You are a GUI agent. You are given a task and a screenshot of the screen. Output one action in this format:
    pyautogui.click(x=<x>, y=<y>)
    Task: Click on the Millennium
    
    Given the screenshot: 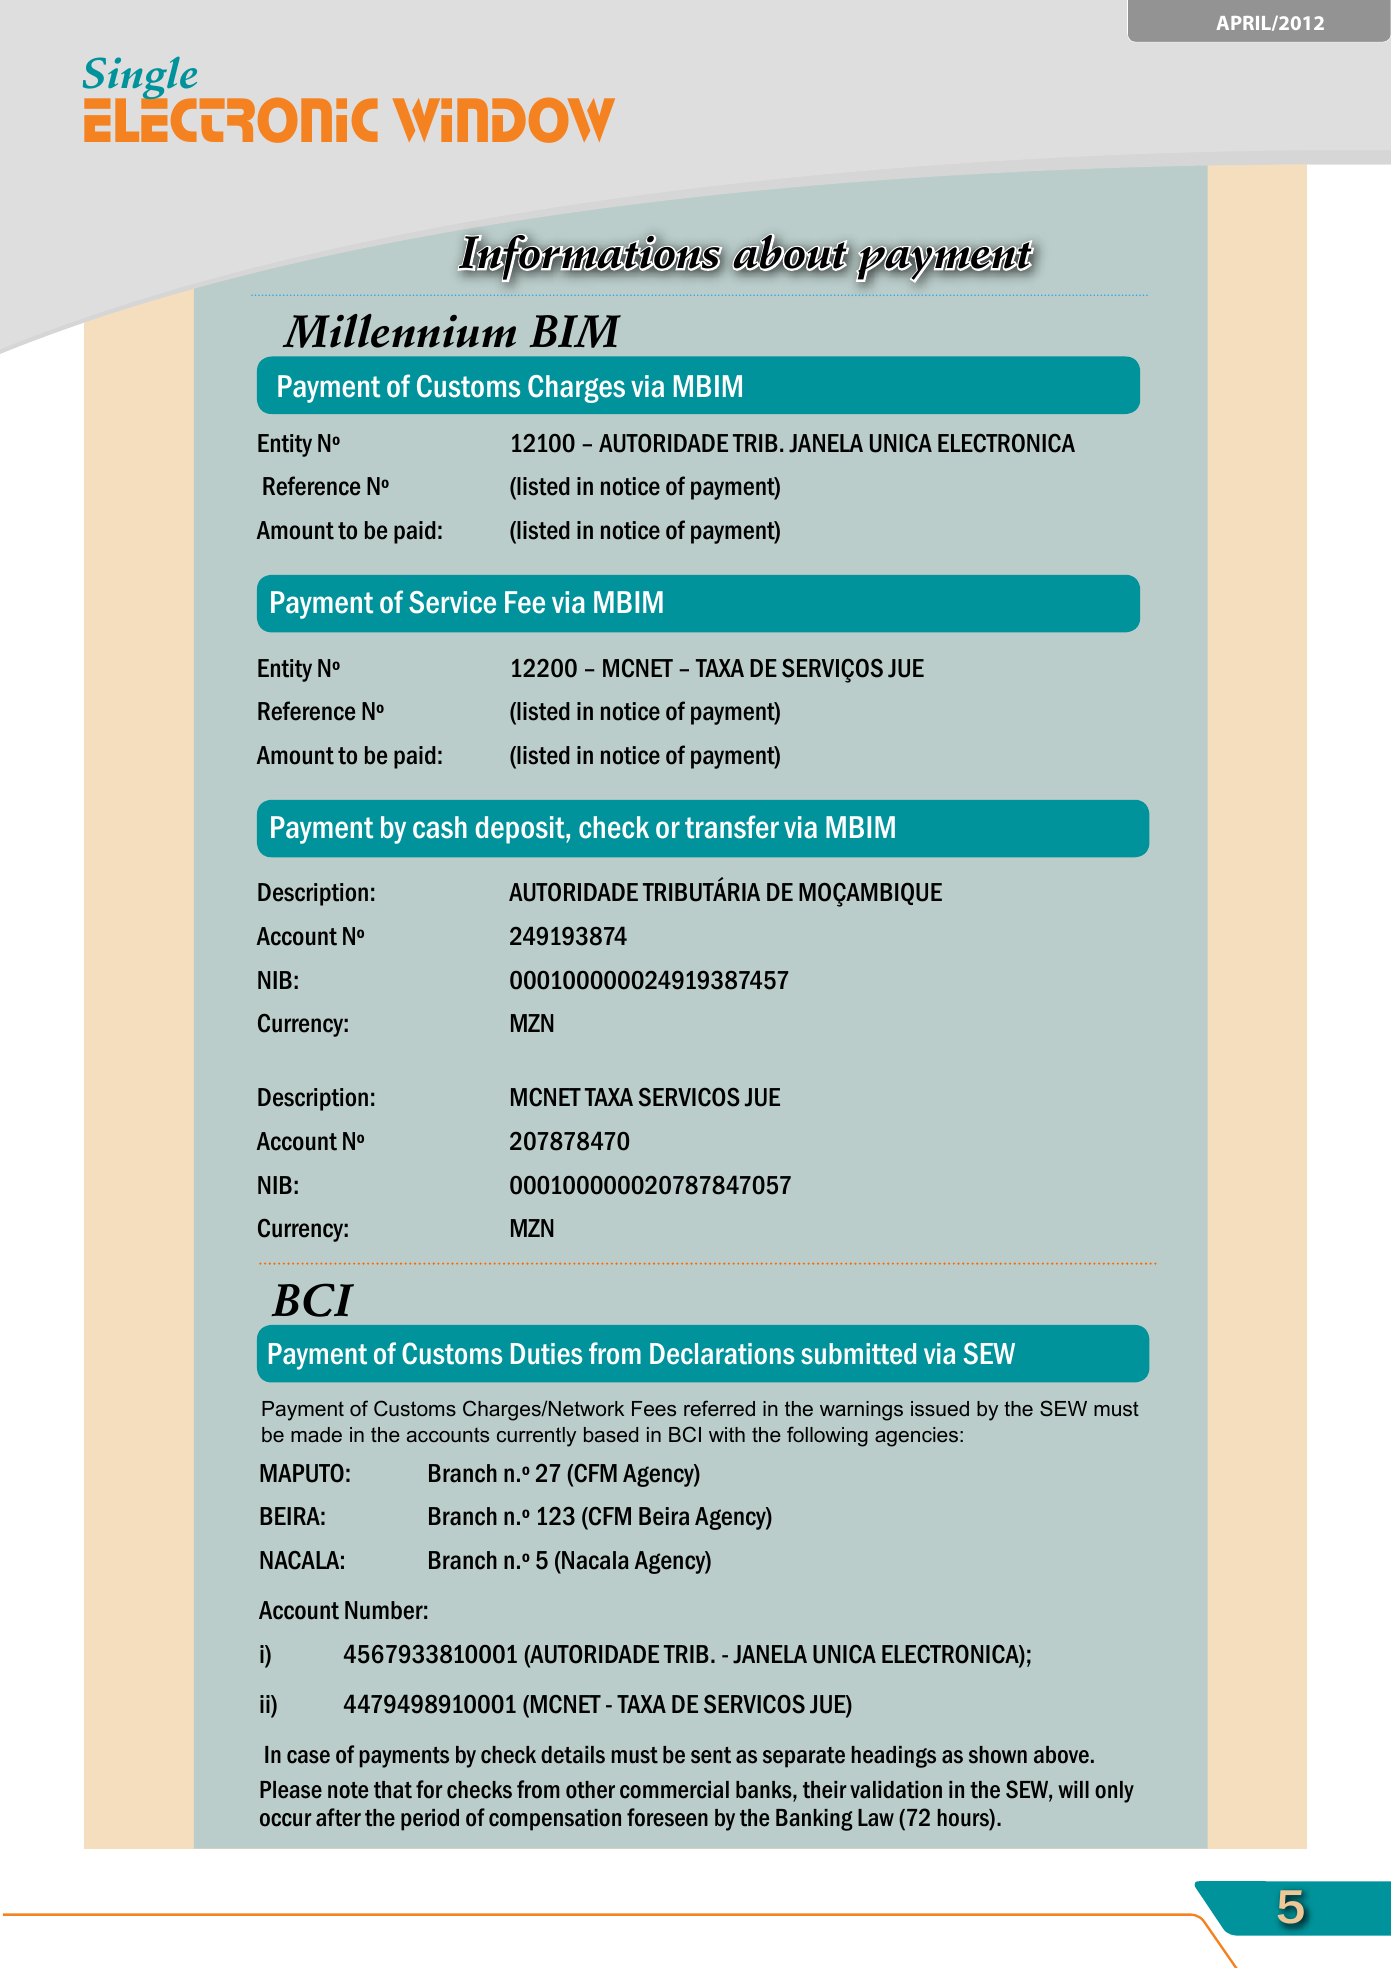 What is the action you would take?
    pyautogui.click(x=399, y=331)
